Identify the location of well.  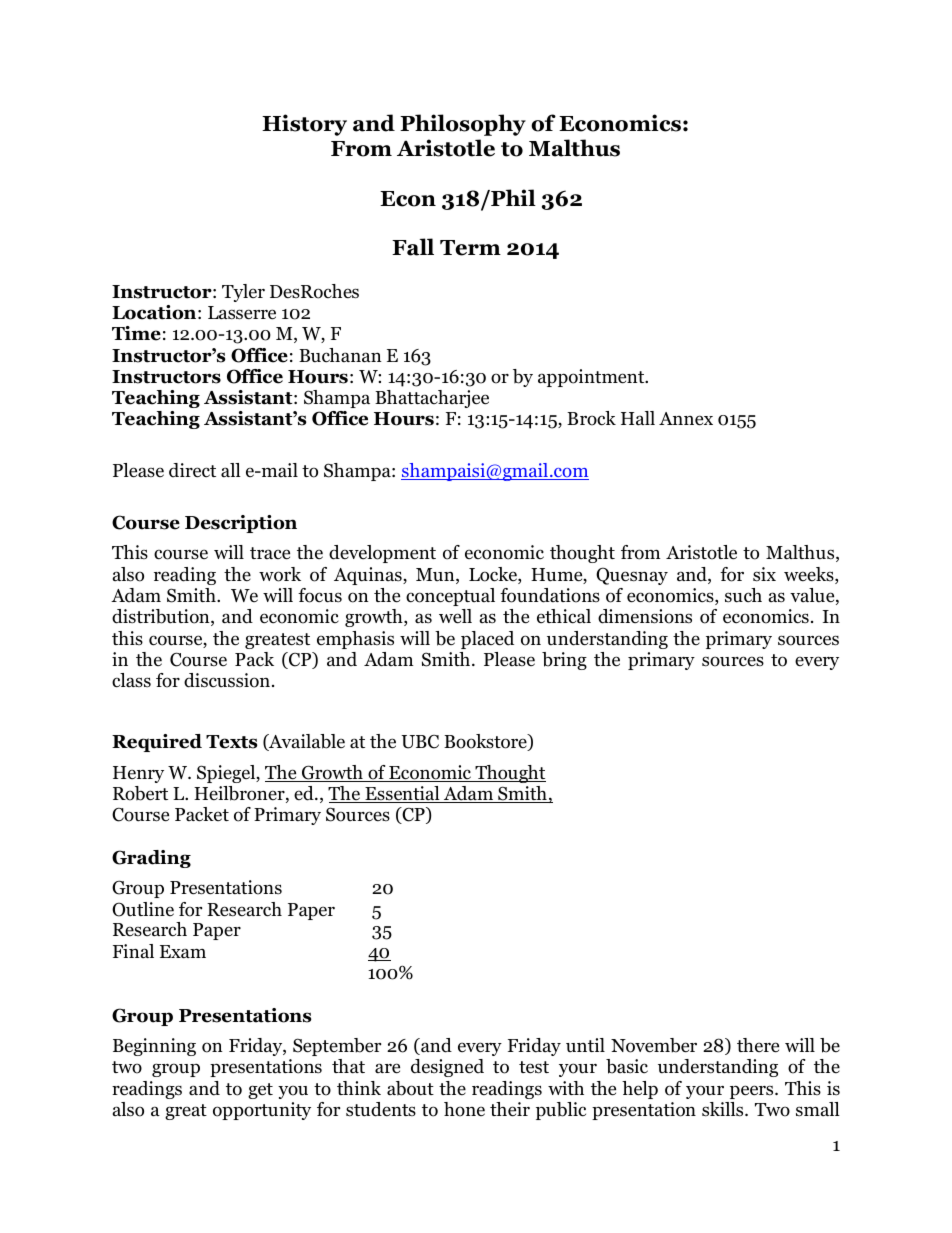
(455, 616).
